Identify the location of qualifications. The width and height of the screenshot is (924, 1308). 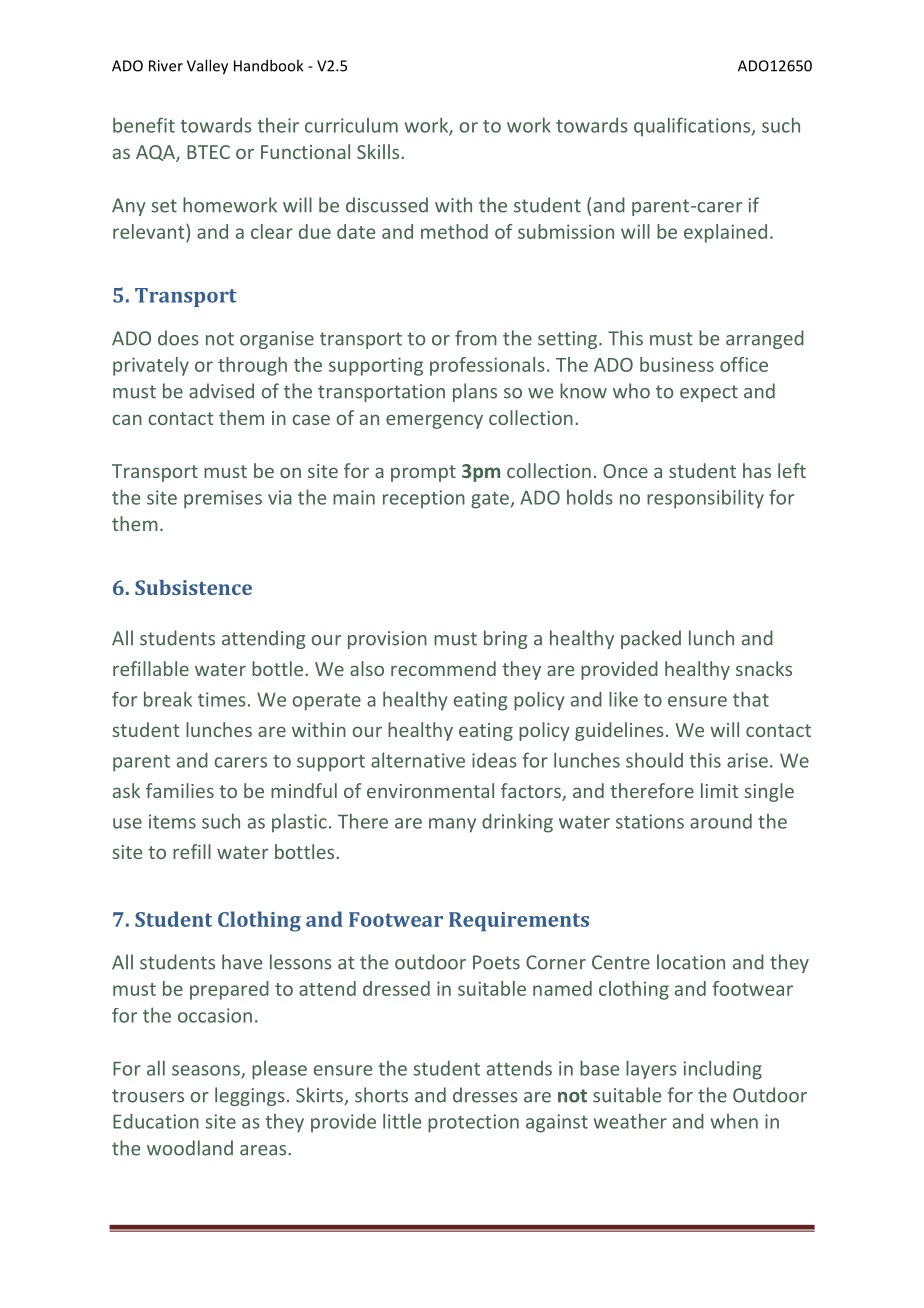
(693, 127).
